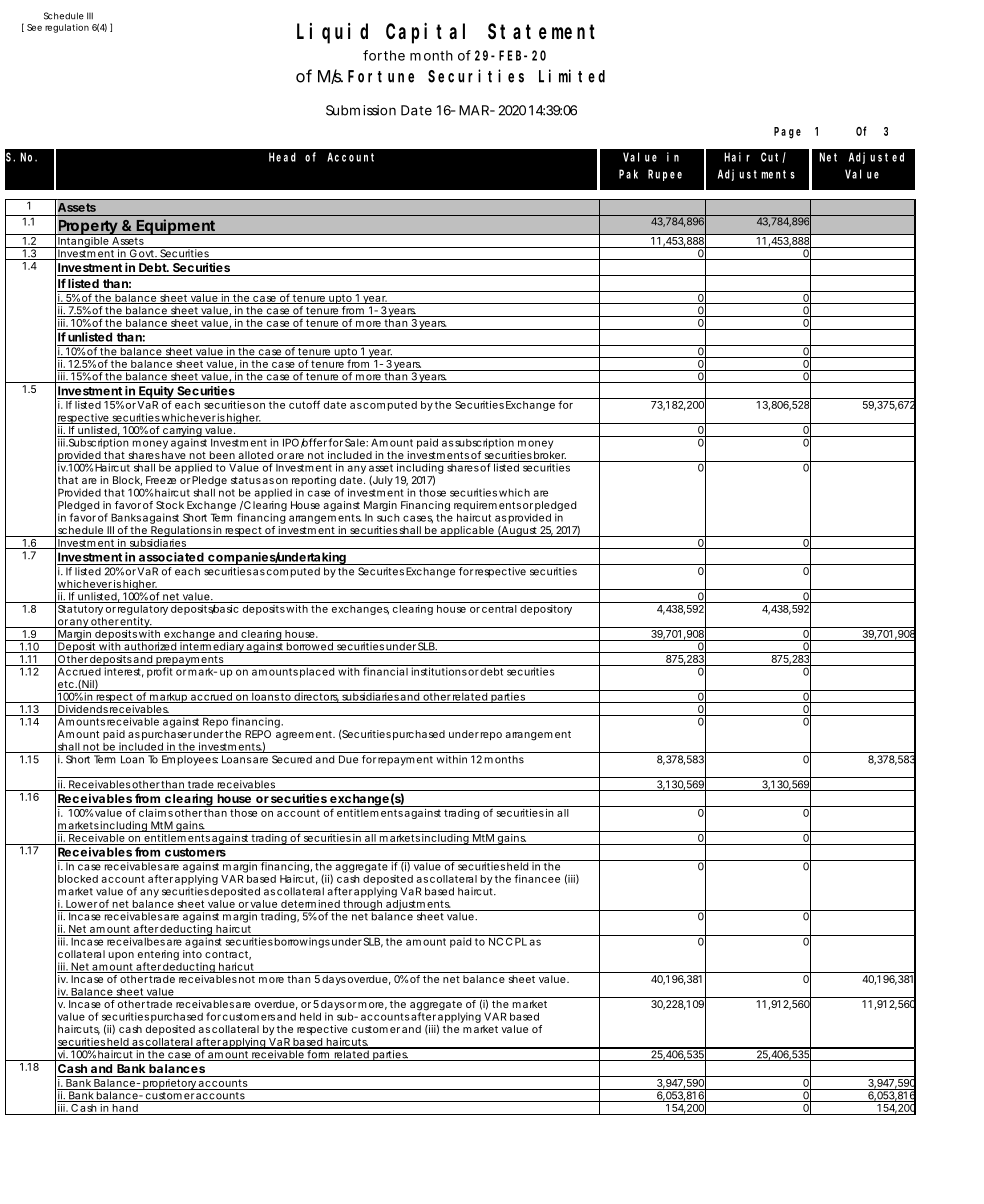 The width and height of the screenshot is (984, 1204). Describe the element at coordinates (438, 670) in the screenshot. I see `institutions` at that location.
